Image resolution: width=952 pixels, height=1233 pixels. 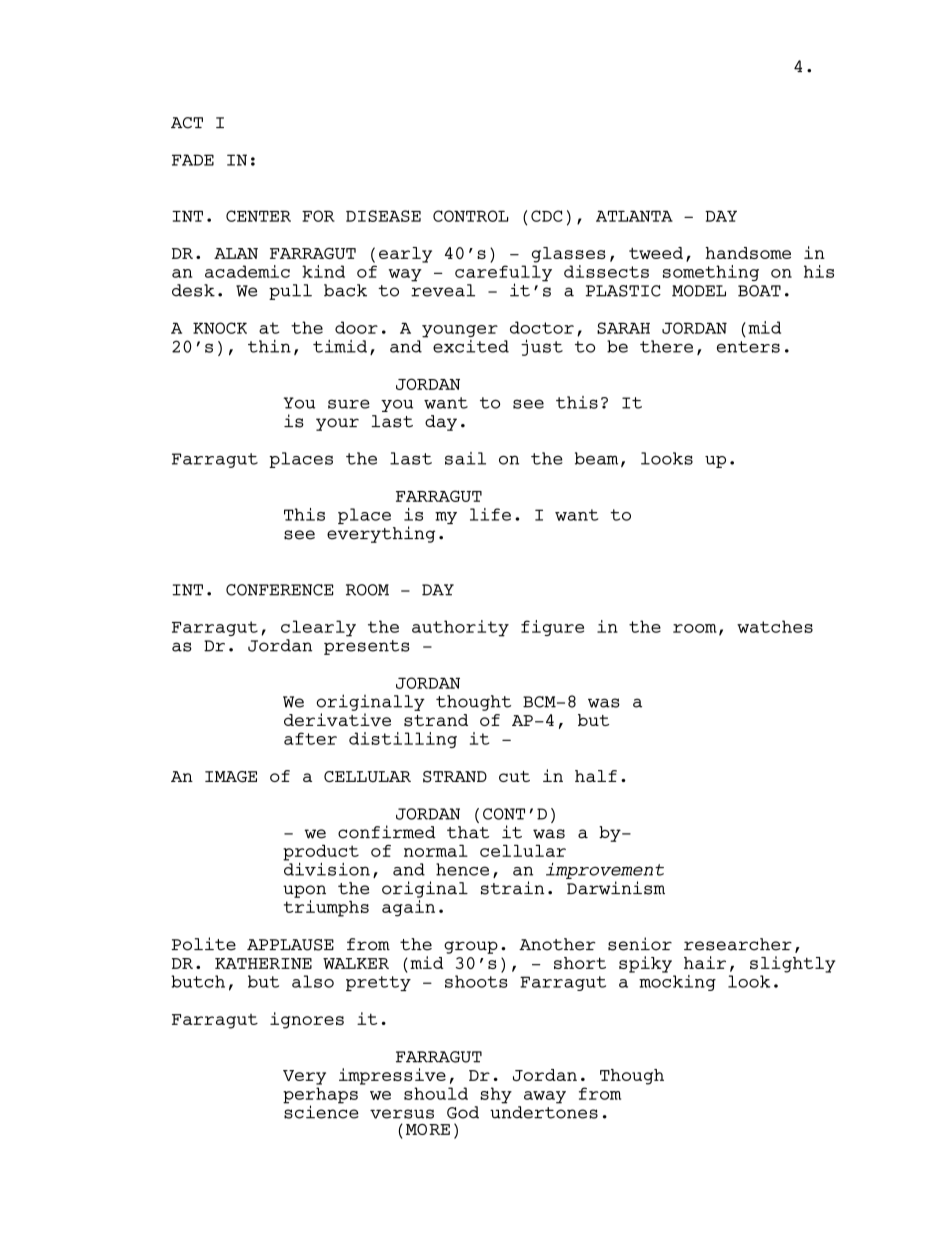 What do you see at coordinates (304, 891) in the screenshot?
I see `upon` at bounding box center [304, 891].
